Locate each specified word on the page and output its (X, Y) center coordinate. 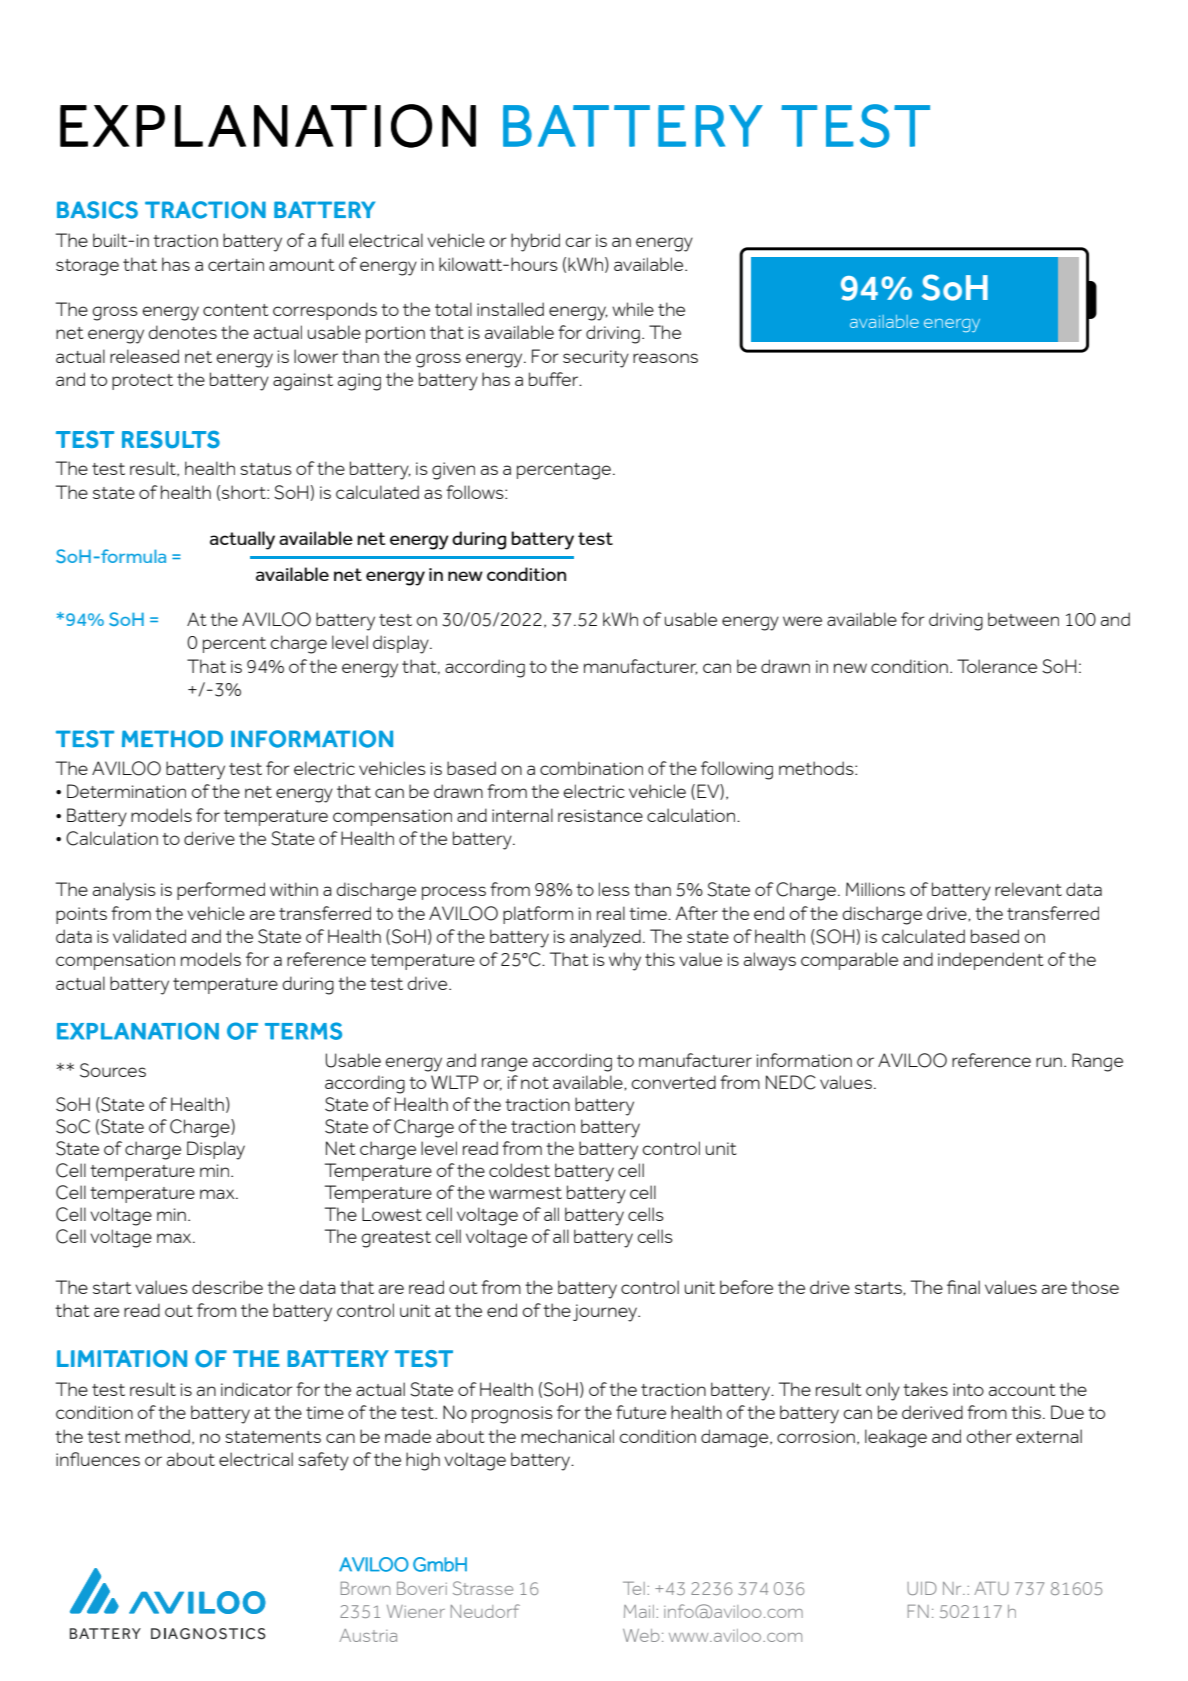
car (578, 242)
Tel (634, 1588)
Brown (365, 1588)
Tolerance (997, 666)
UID (922, 1588)
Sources (113, 1070)
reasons (665, 358)
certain (236, 264)
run (1049, 1062)
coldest (519, 1170)
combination (591, 768)
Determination (126, 791)
